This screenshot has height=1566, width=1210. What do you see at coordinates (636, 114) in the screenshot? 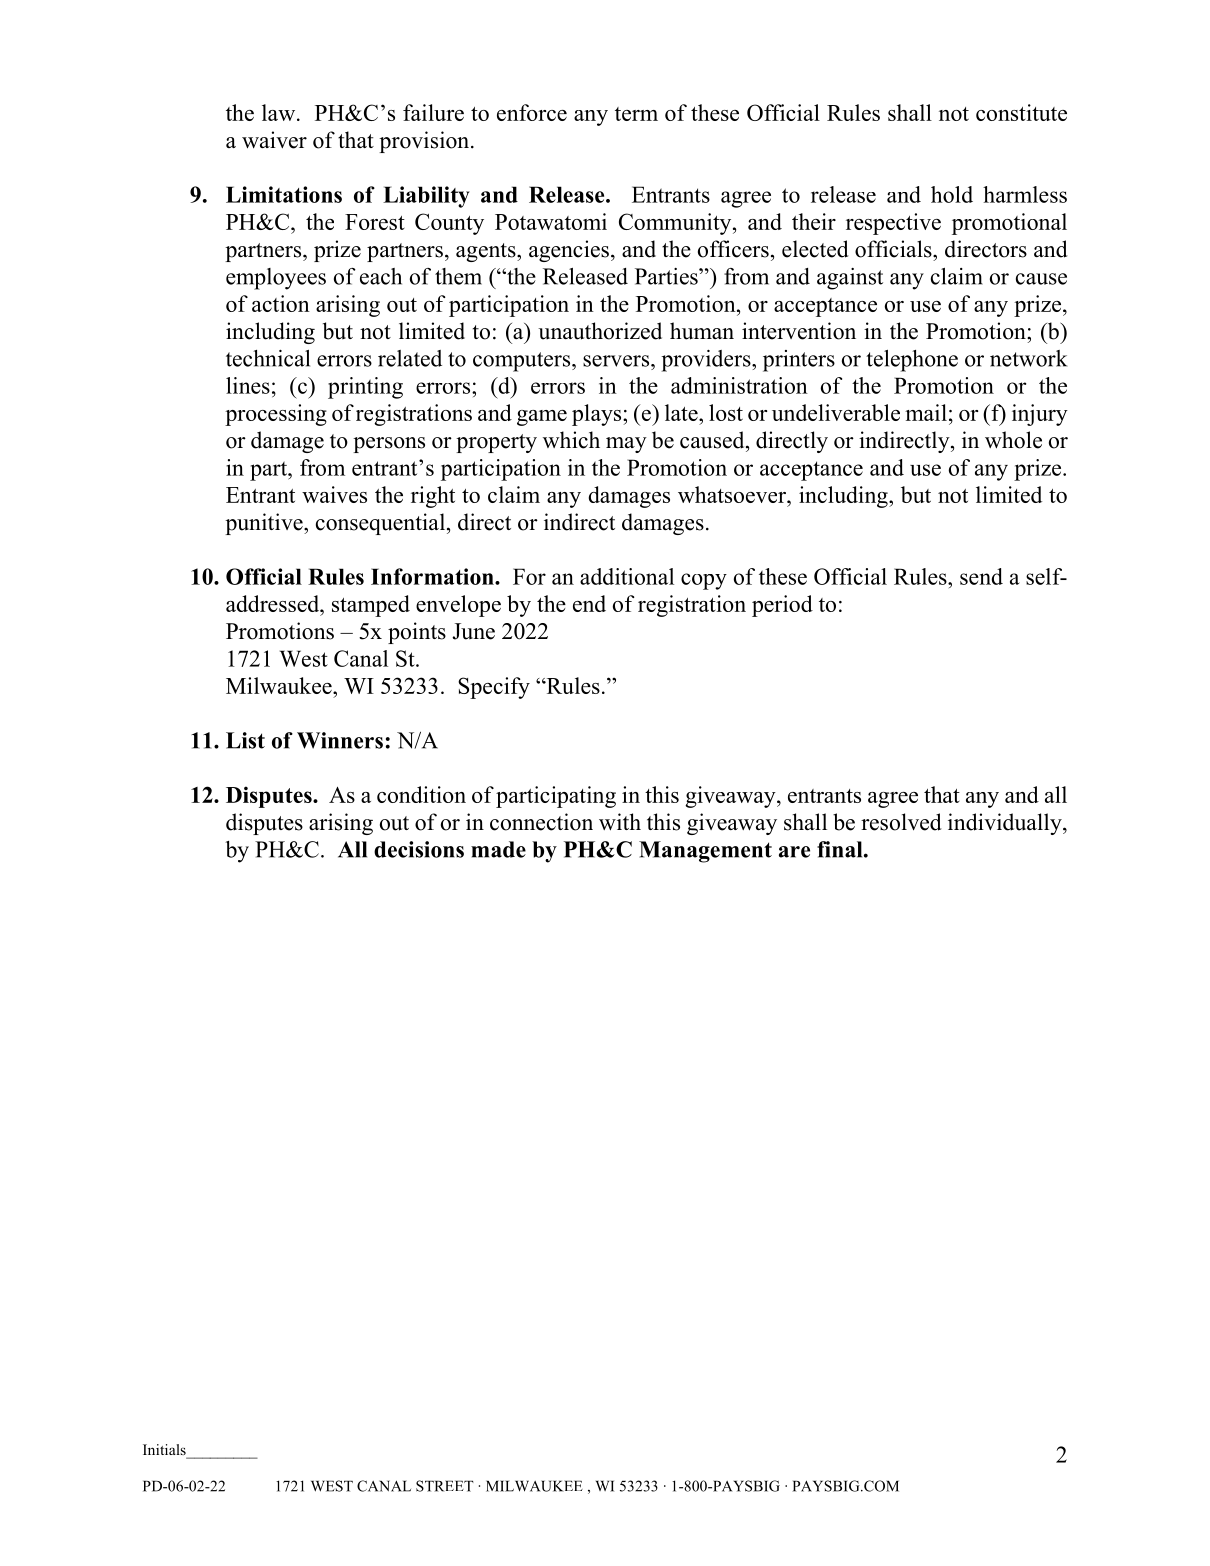
I see `term` at bounding box center [636, 114].
